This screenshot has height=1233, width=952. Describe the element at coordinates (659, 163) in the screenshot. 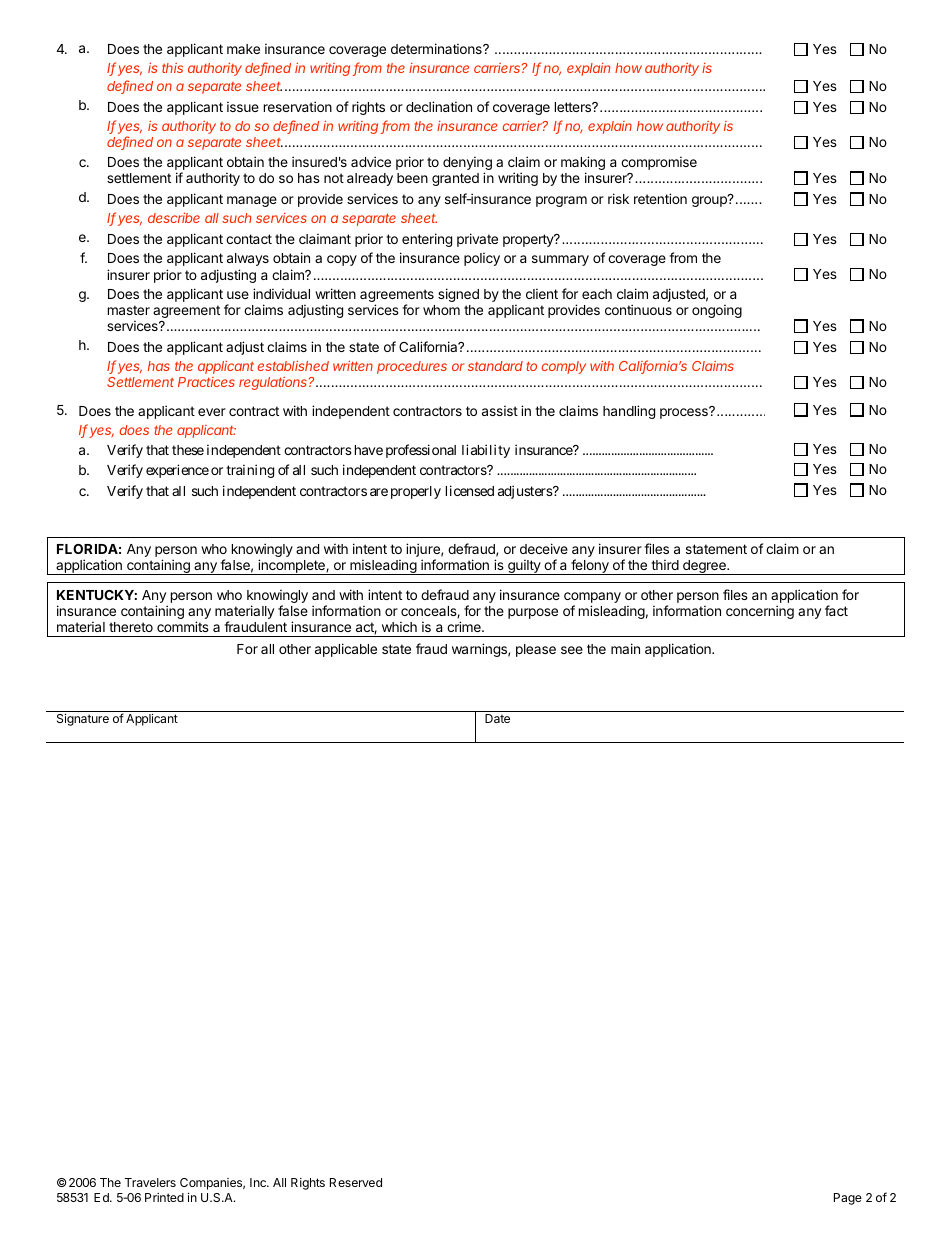

I see `compromise` at that location.
